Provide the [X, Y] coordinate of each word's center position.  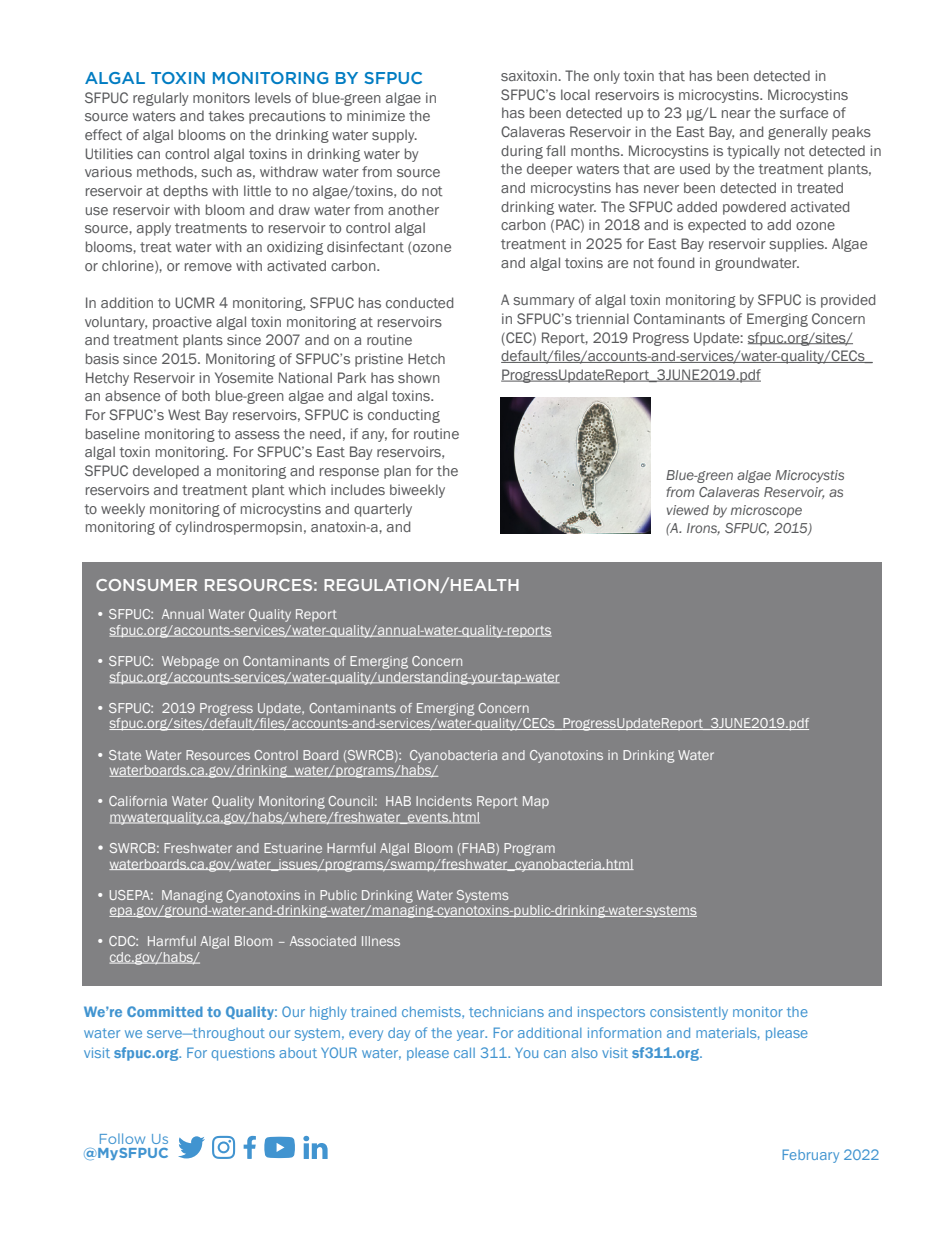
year [472, 1035]
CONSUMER [146, 585]
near [736, 114]
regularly [161, 99]
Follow [122, 1138]
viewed [688, 510]
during [522, 152]
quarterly [383, 510]
